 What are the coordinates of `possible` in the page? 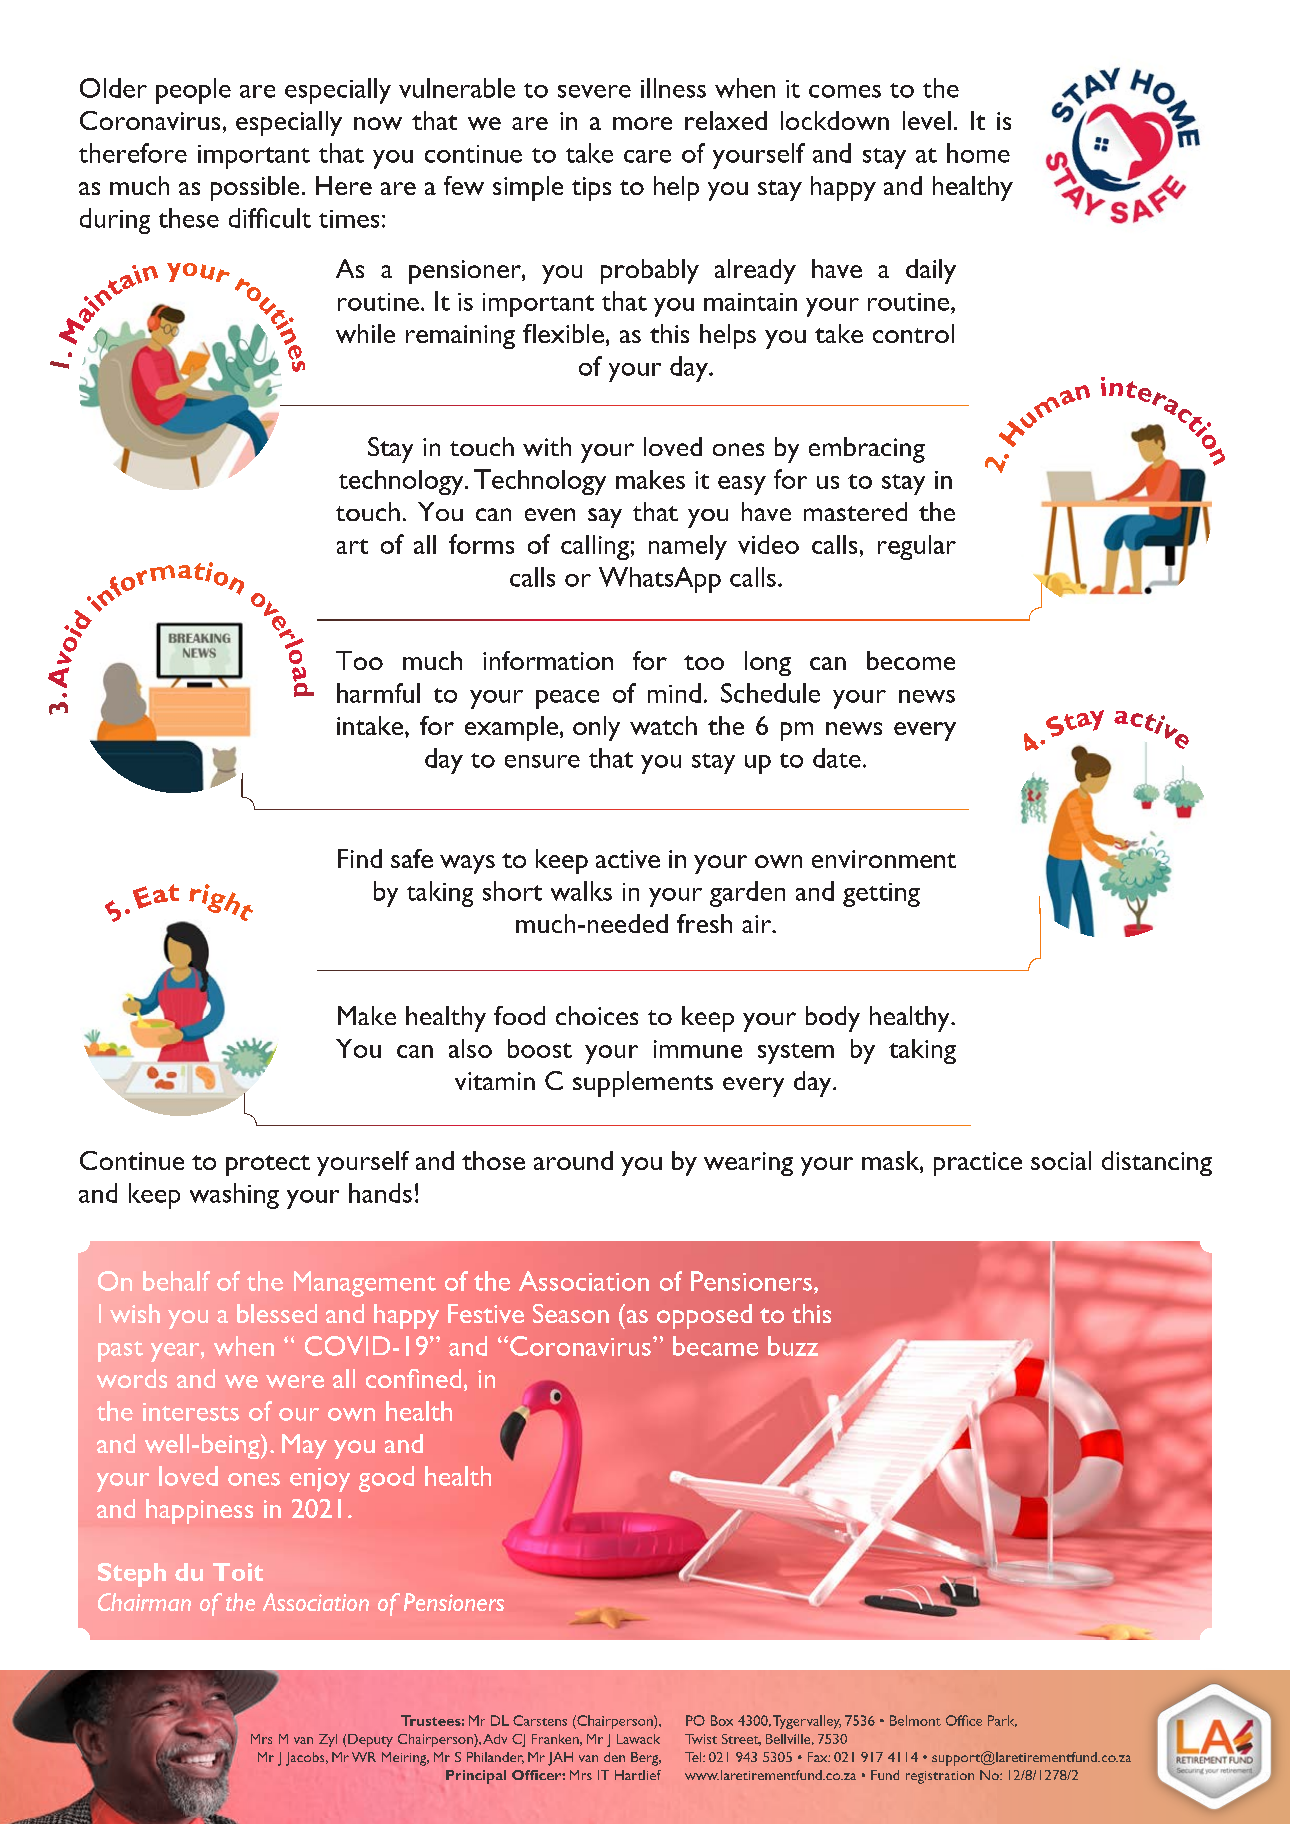 It's located at (255, 188).
